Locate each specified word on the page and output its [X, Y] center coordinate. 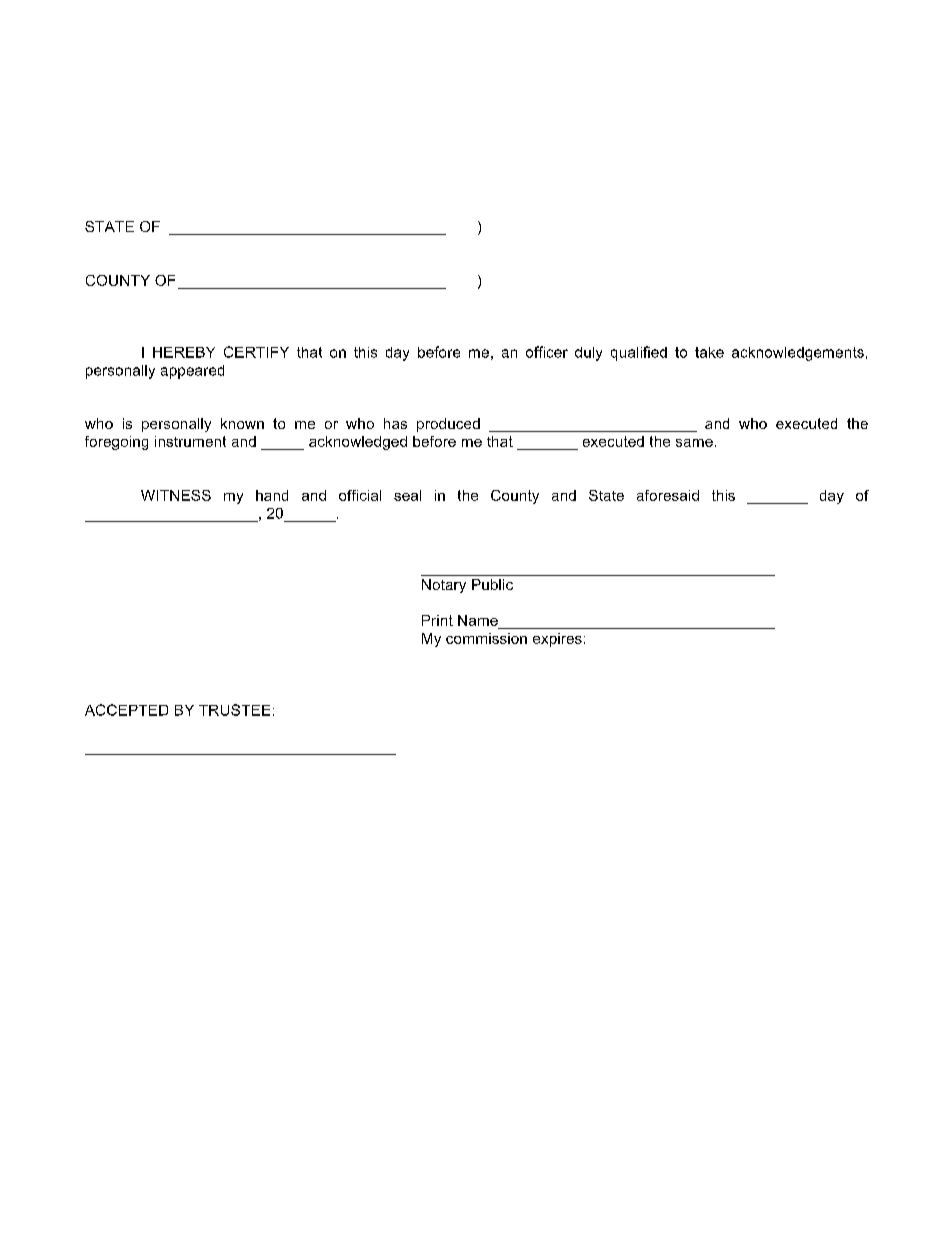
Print [437, 620]
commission [486, 638]
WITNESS [176, 495]
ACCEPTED [126, 710]
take [709, 352]
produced [448, 425]
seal [407, 495]
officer [547, 352]
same [694, 443]
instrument [190, 441]
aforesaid [668, 495]
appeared [192, 372]
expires [557, 640]
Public [492, 584]
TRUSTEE [234, 710]
